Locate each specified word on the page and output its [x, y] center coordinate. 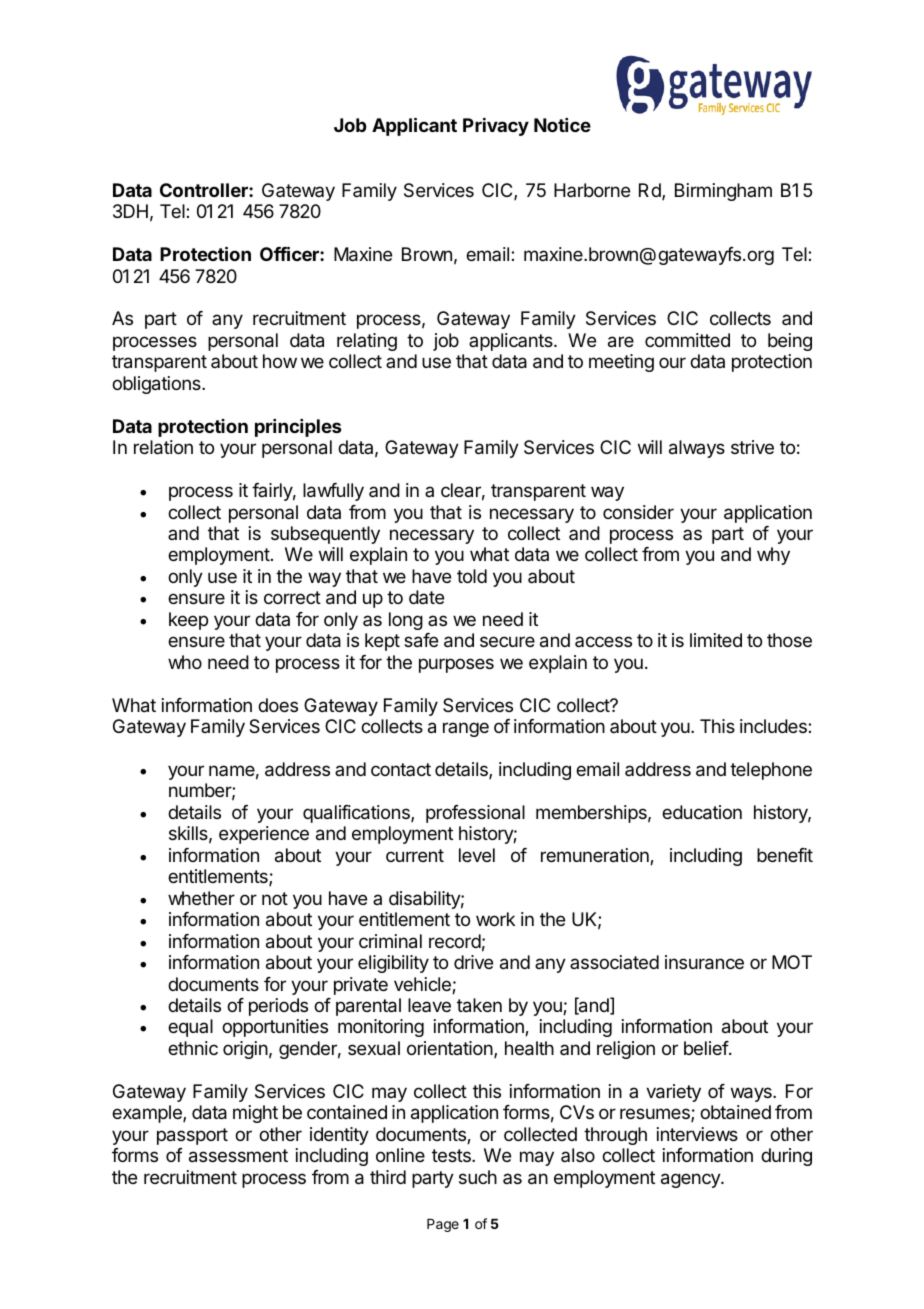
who [185, 662]
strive [752, 447]
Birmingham [723, 192]
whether [201, 898]
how [280, 361]
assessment [238, 1156]
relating [367, 342]
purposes [456, 665]
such [478, 1177]
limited [716, 640]
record [455, 941]
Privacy [496, 126]
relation [163, 447]
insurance [704, 962]
